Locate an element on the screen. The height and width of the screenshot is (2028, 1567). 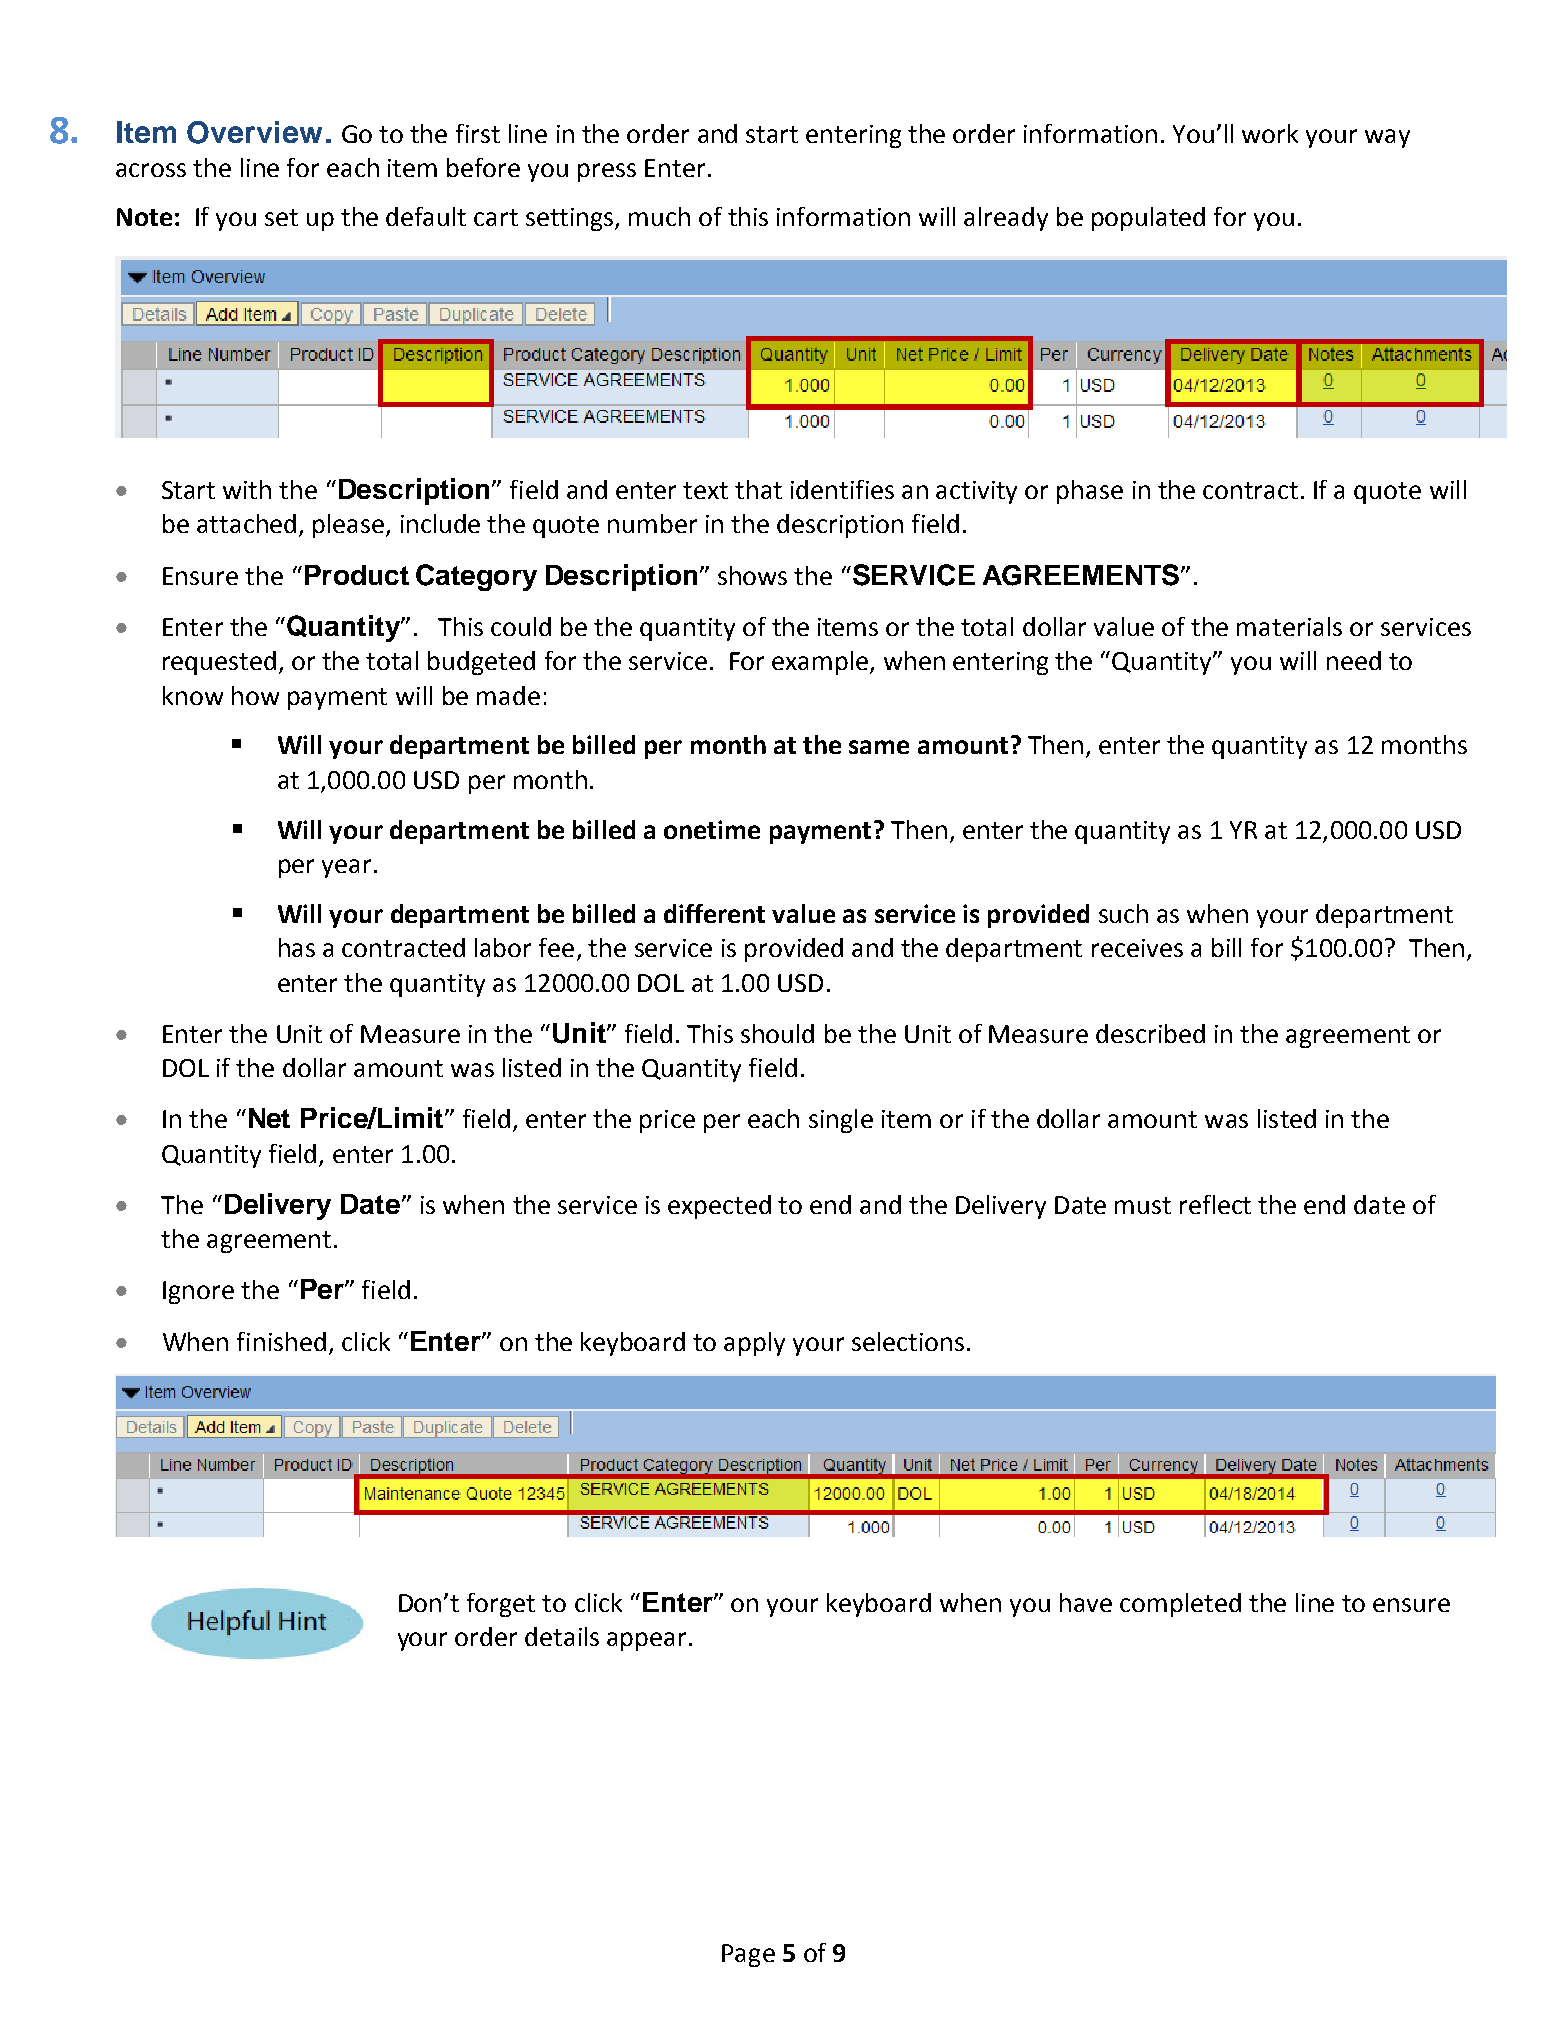
finished is located at coordinates (281, 1341).
